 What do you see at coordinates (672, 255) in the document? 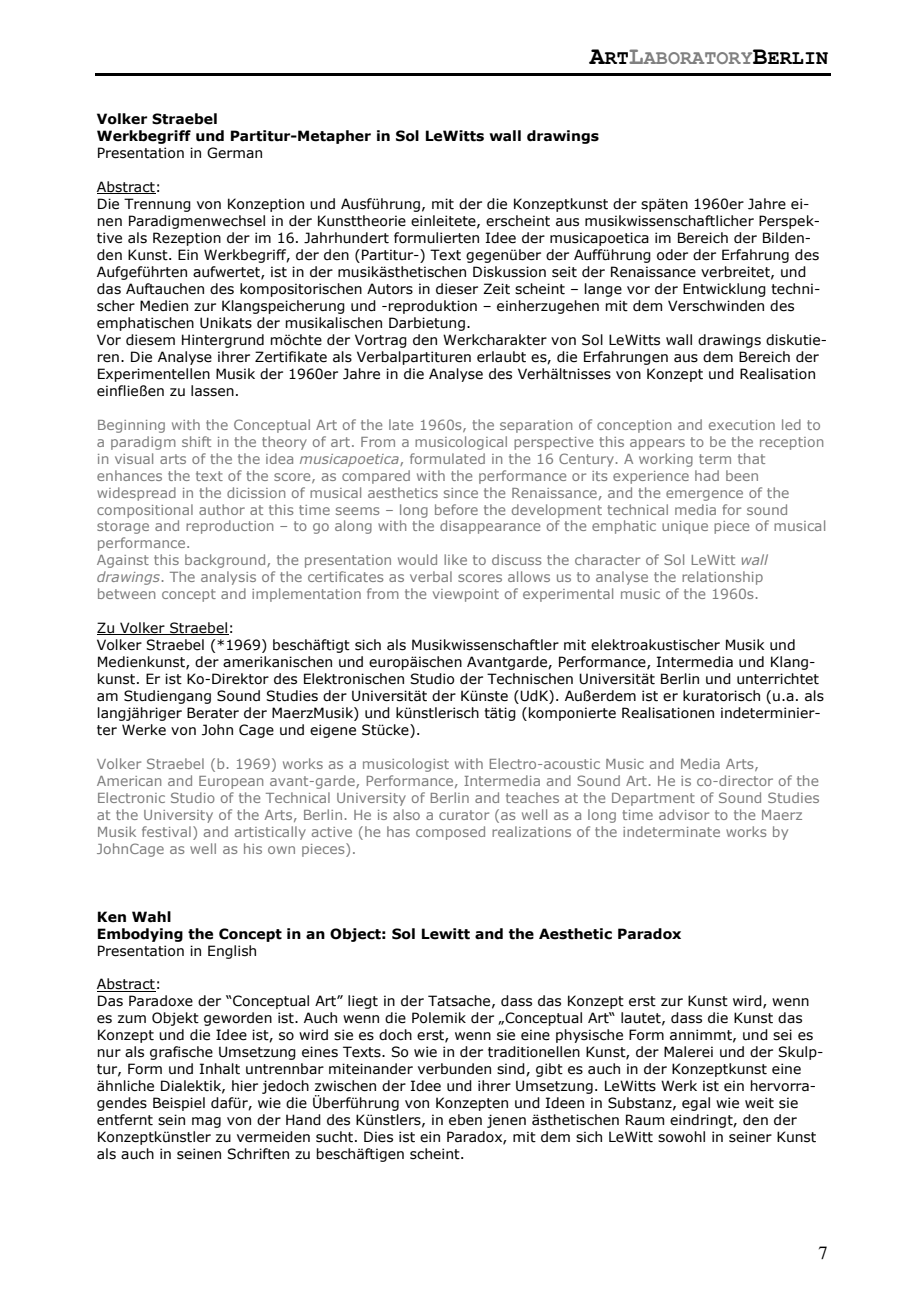
I see `oder` at bounding box center [672, 255].
